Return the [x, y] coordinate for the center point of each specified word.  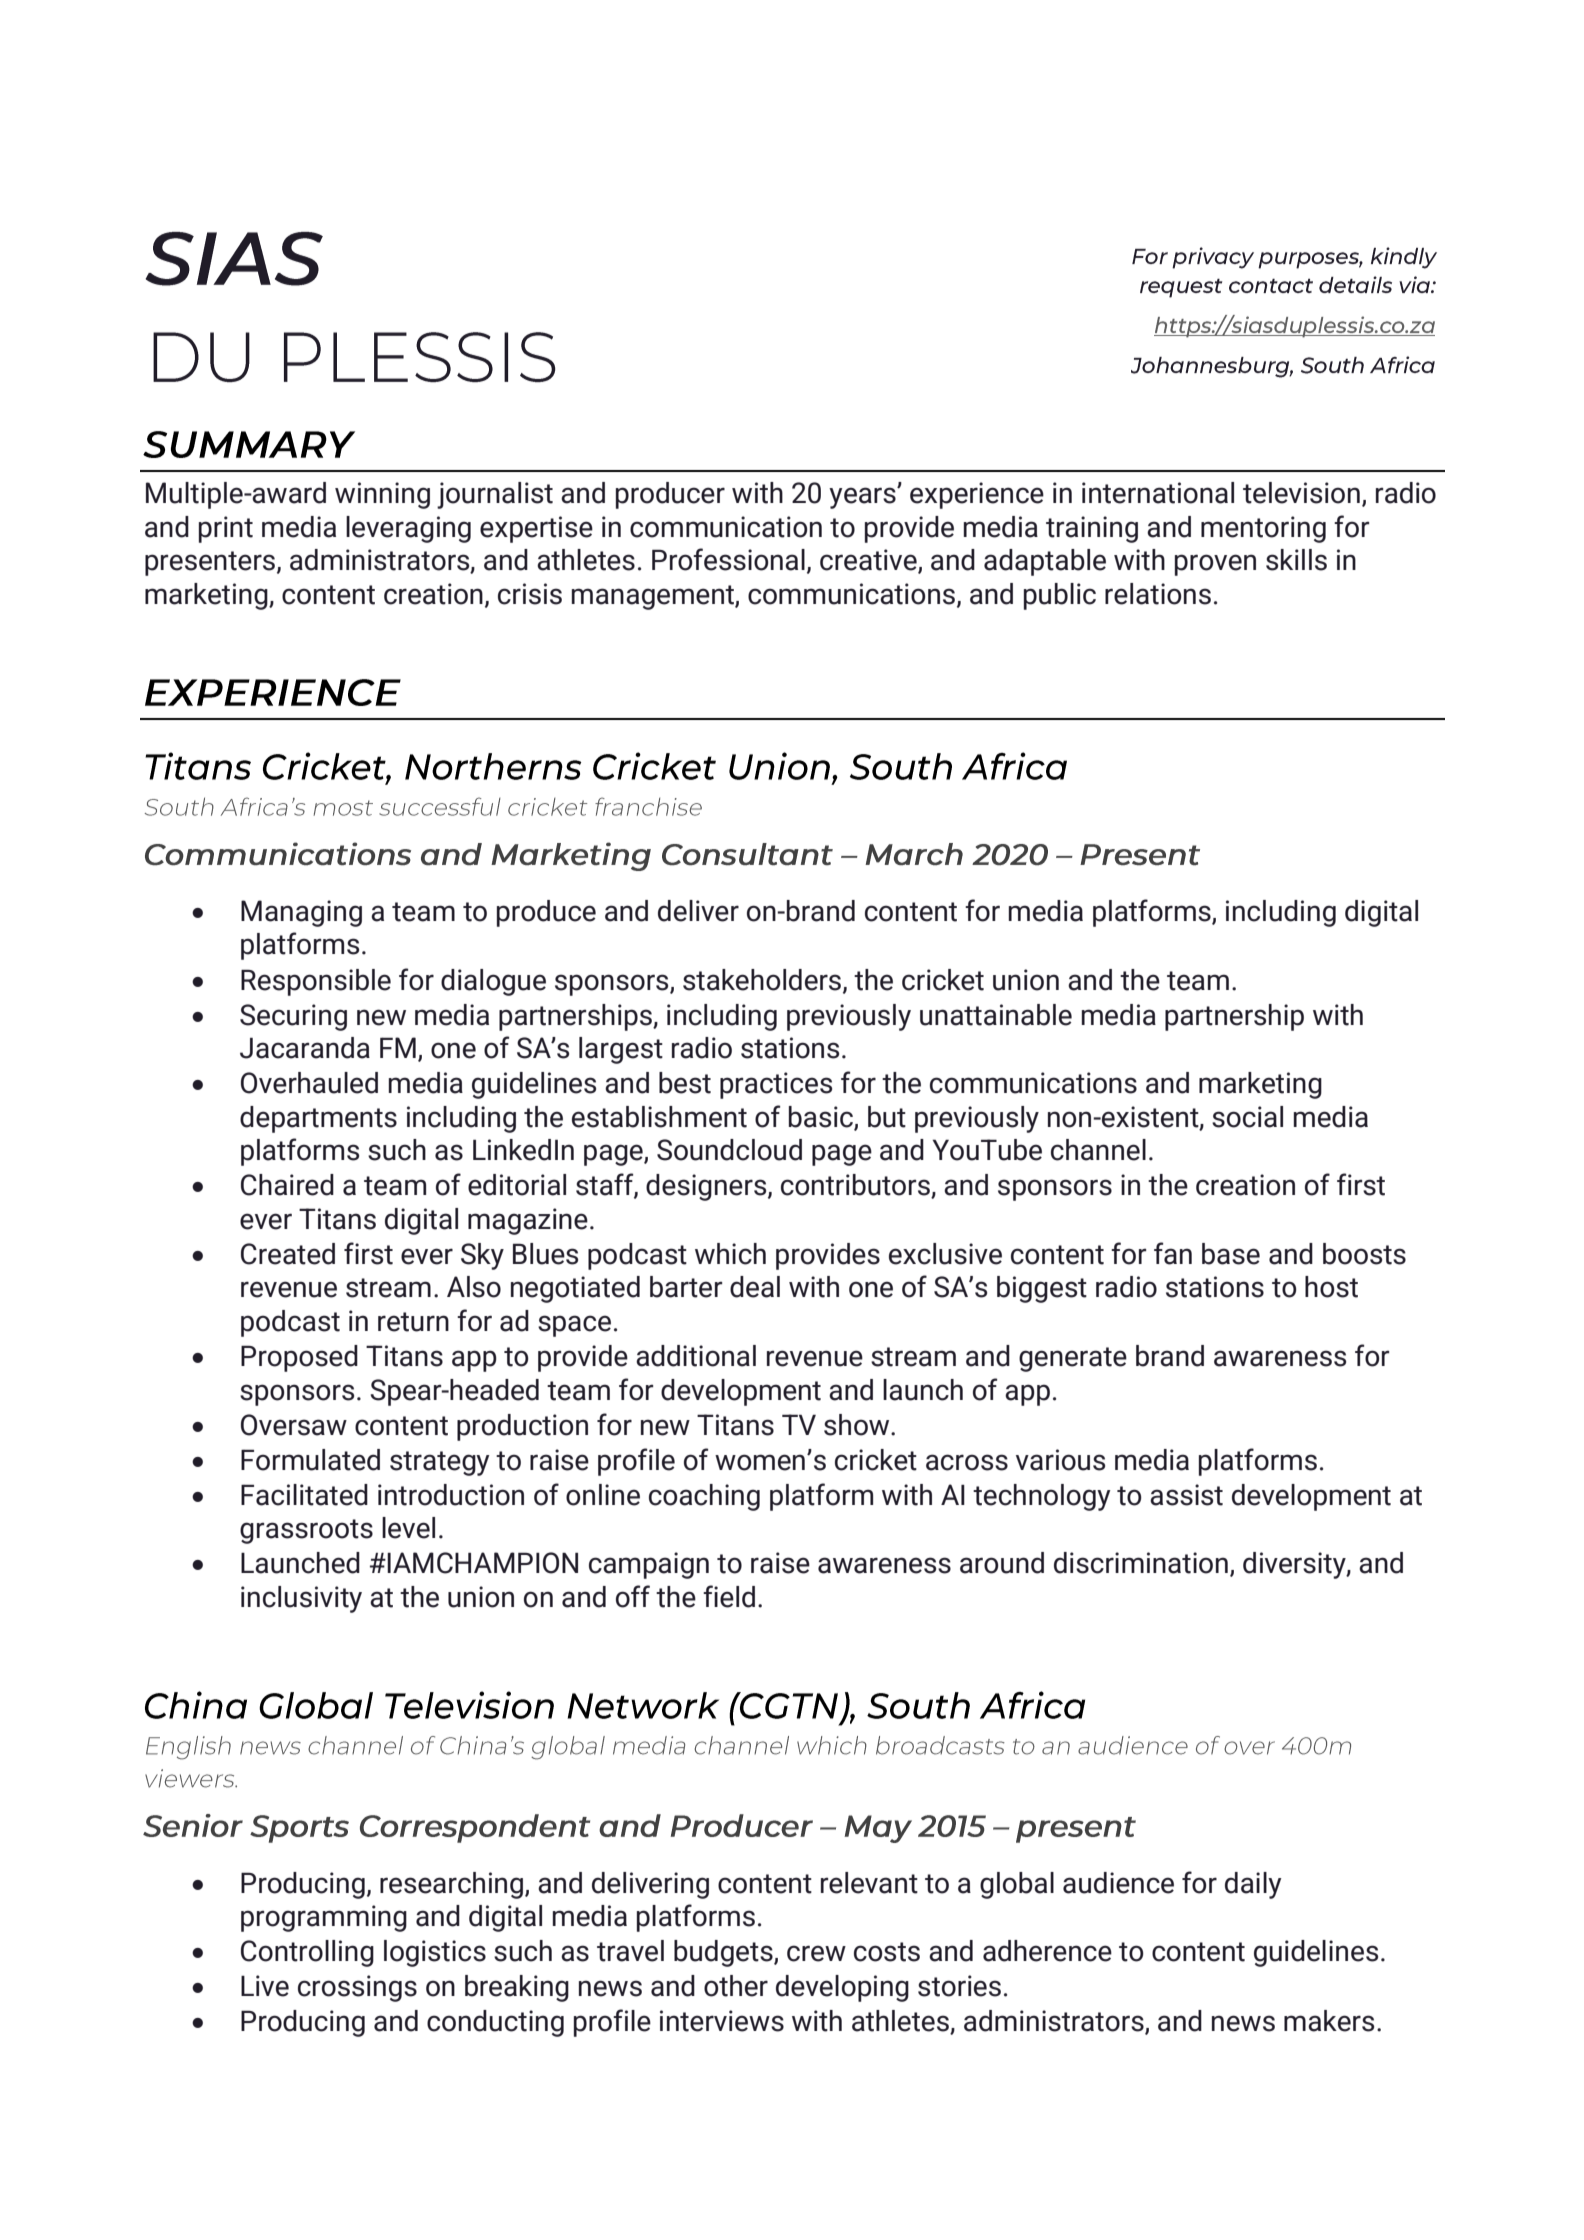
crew [816, 1953]
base [1231, 1254]
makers [1329, 2021]
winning [382, 495]
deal [755, 1287]
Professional [728, 559]
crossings [357, 1988]
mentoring [1263, 529]
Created [288, 1254]
